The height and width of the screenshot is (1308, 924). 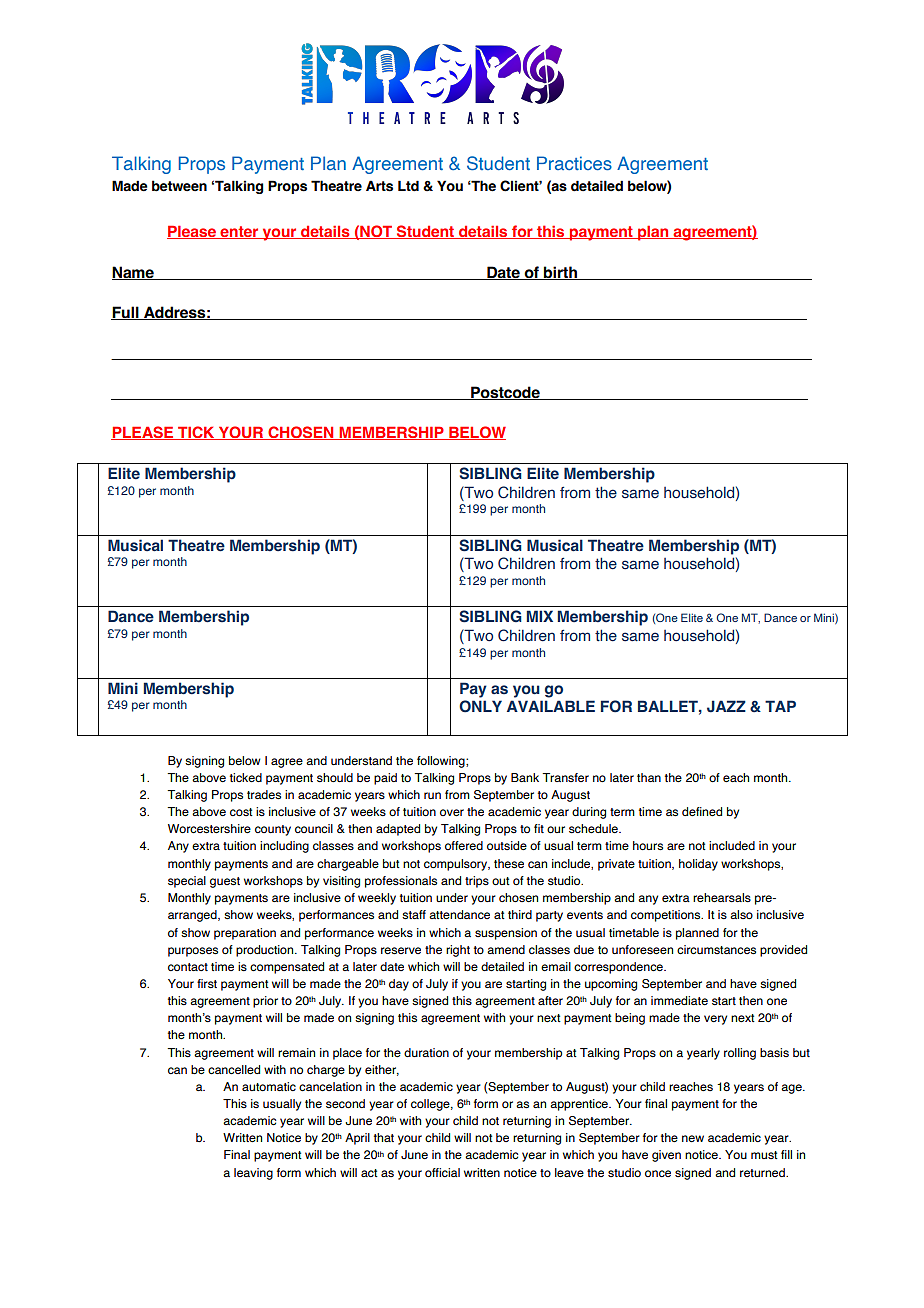 What do you see at coordinates (253, 1174) in the screenshot?
I see `leaving` at bounding box center [253, 1174].
